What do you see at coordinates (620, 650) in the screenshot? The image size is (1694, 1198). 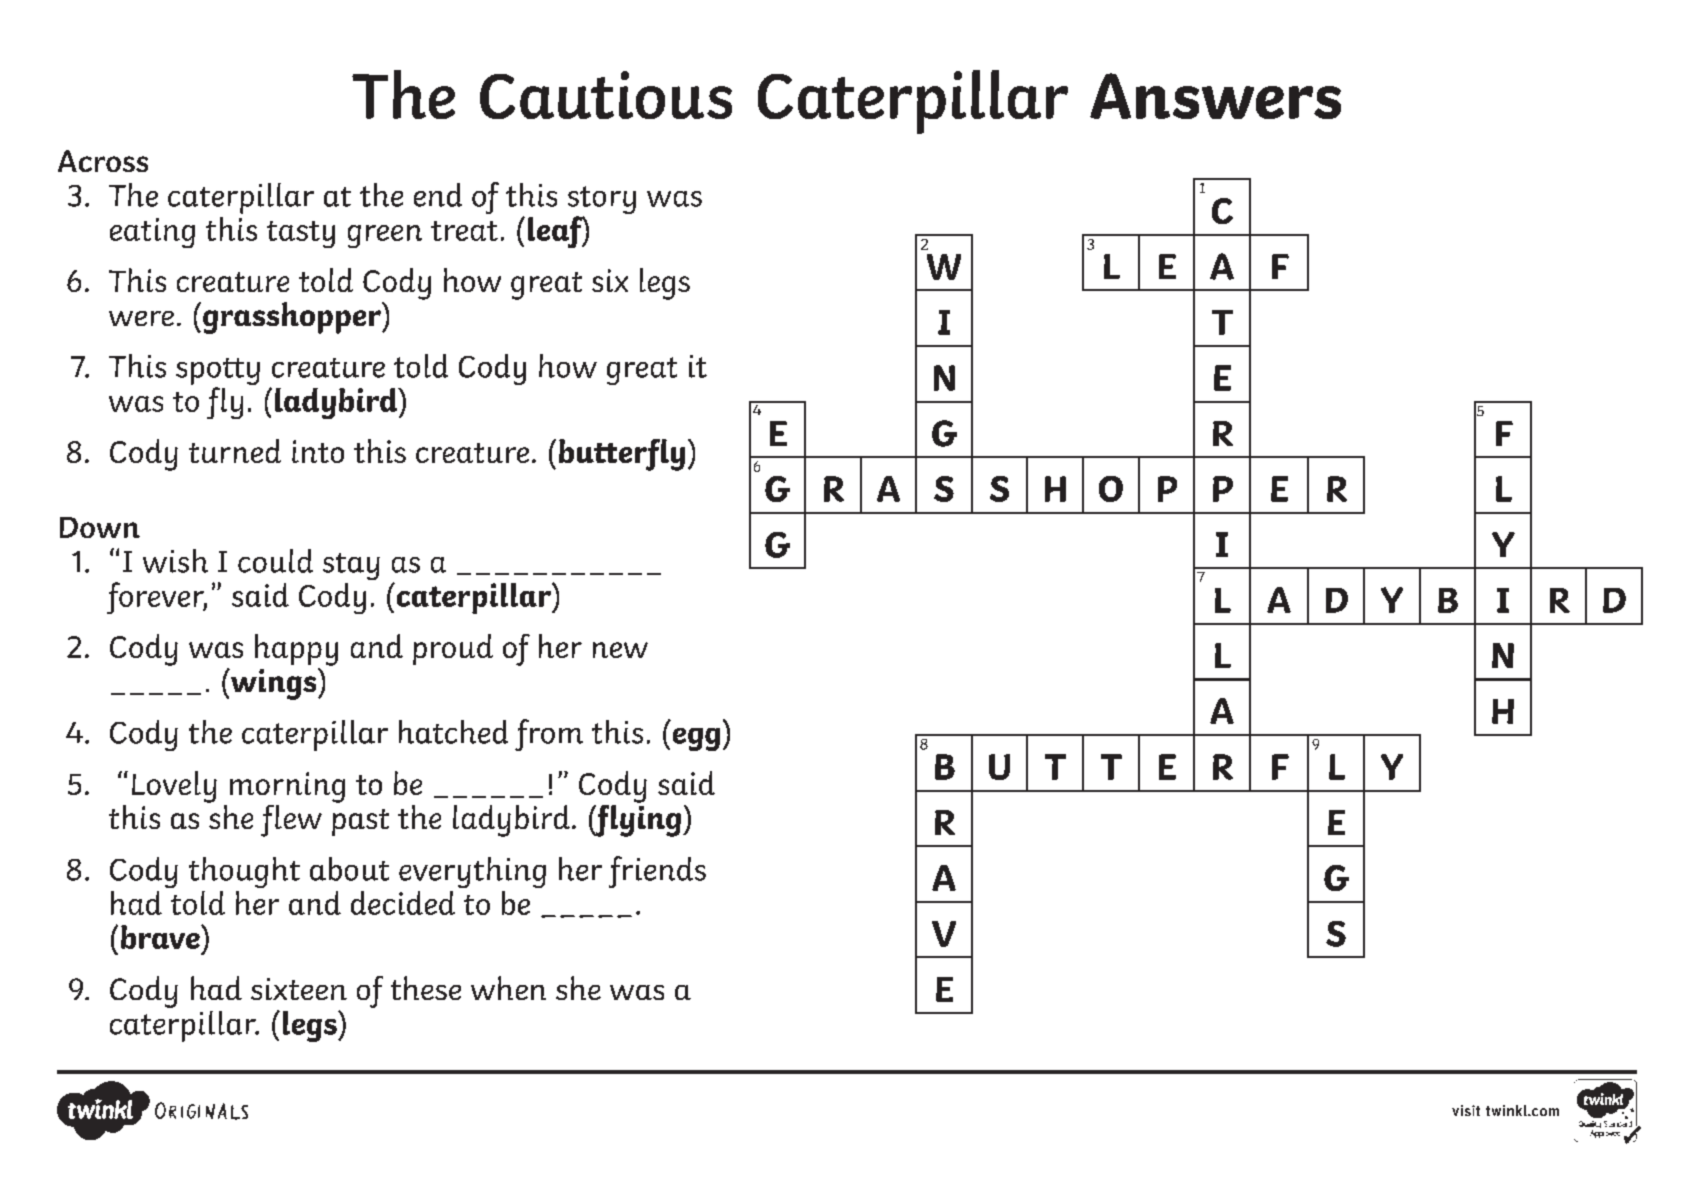 I see `new` at bounding box center [620, 650].
